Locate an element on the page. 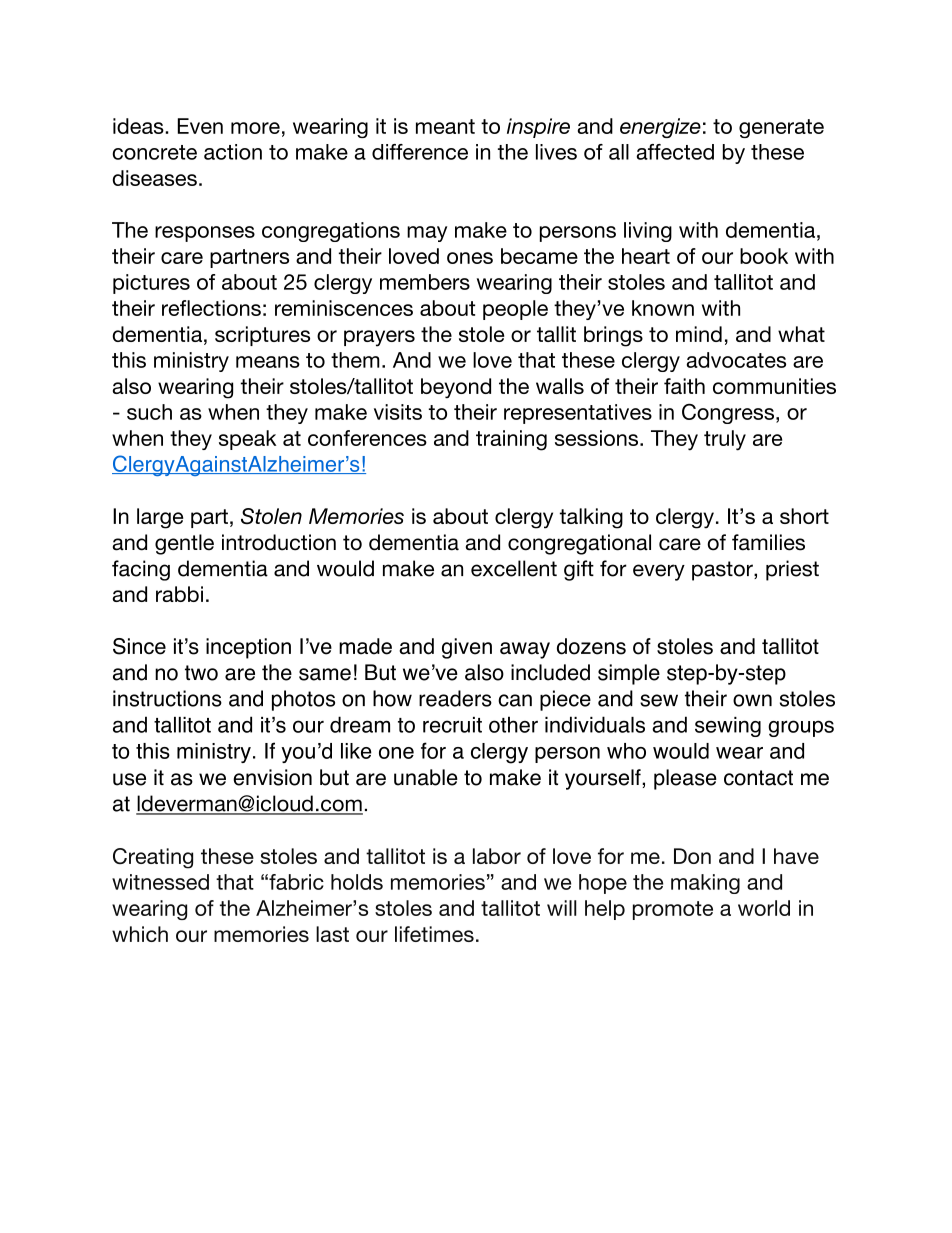  action is located at coordinates (233, 152).
